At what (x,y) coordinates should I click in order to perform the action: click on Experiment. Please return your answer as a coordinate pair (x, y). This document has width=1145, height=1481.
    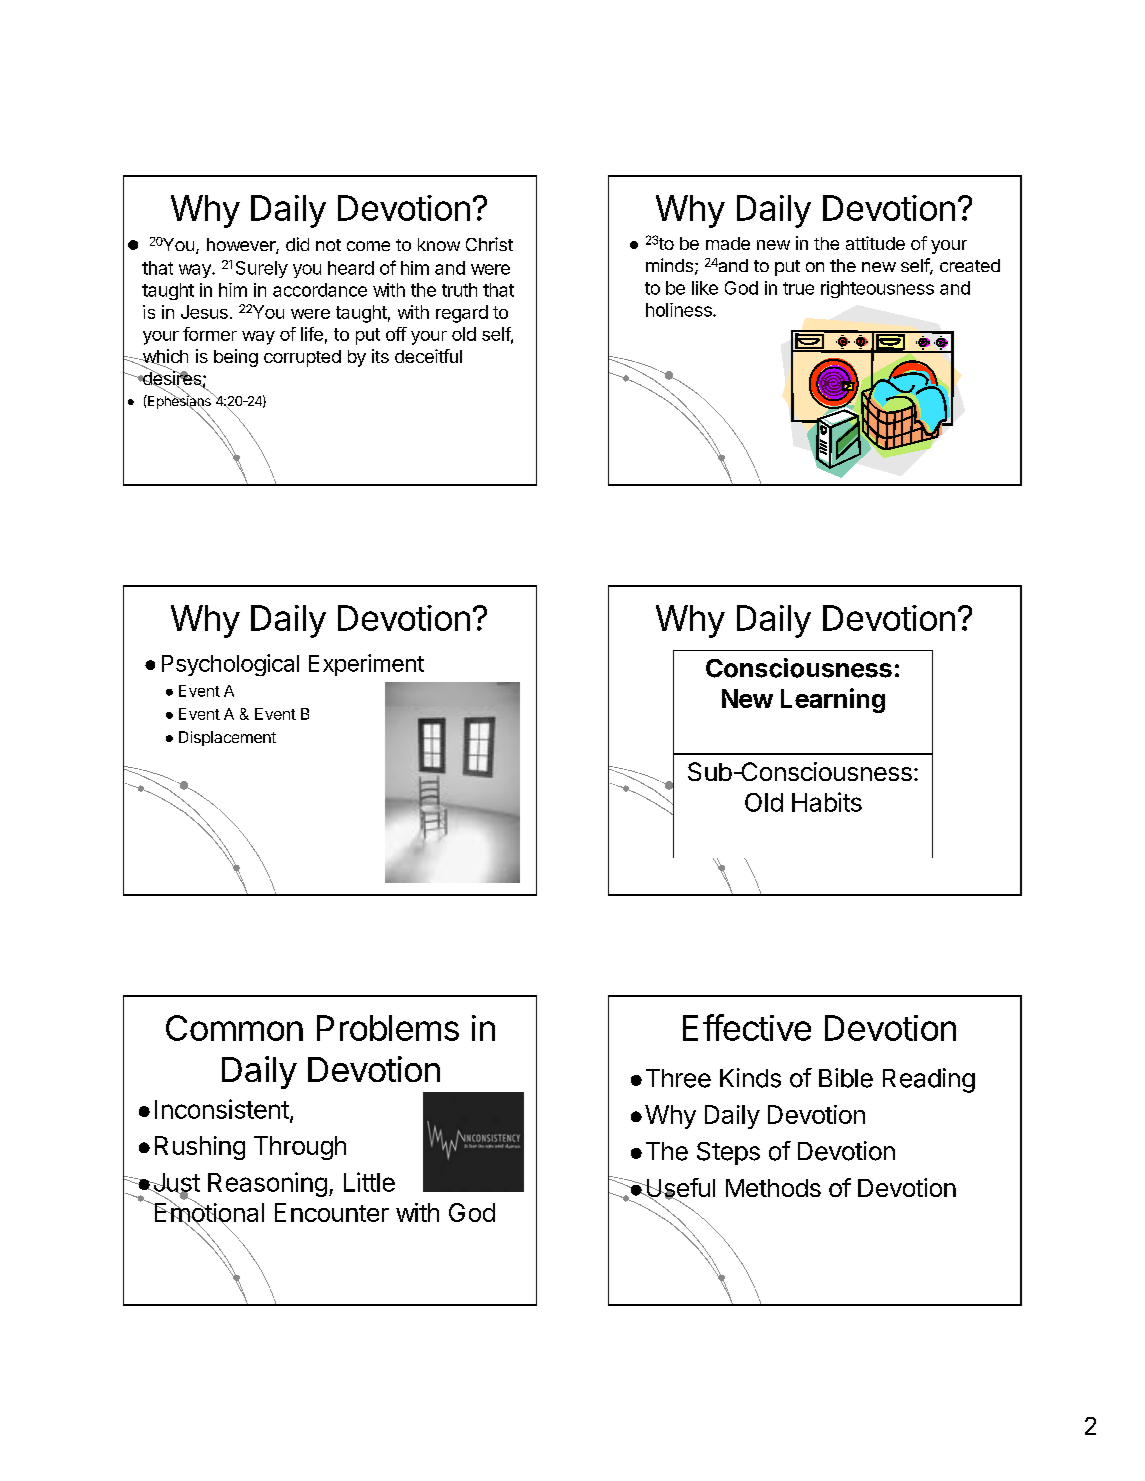
    Looking at the image, I should click on (366, 665).
